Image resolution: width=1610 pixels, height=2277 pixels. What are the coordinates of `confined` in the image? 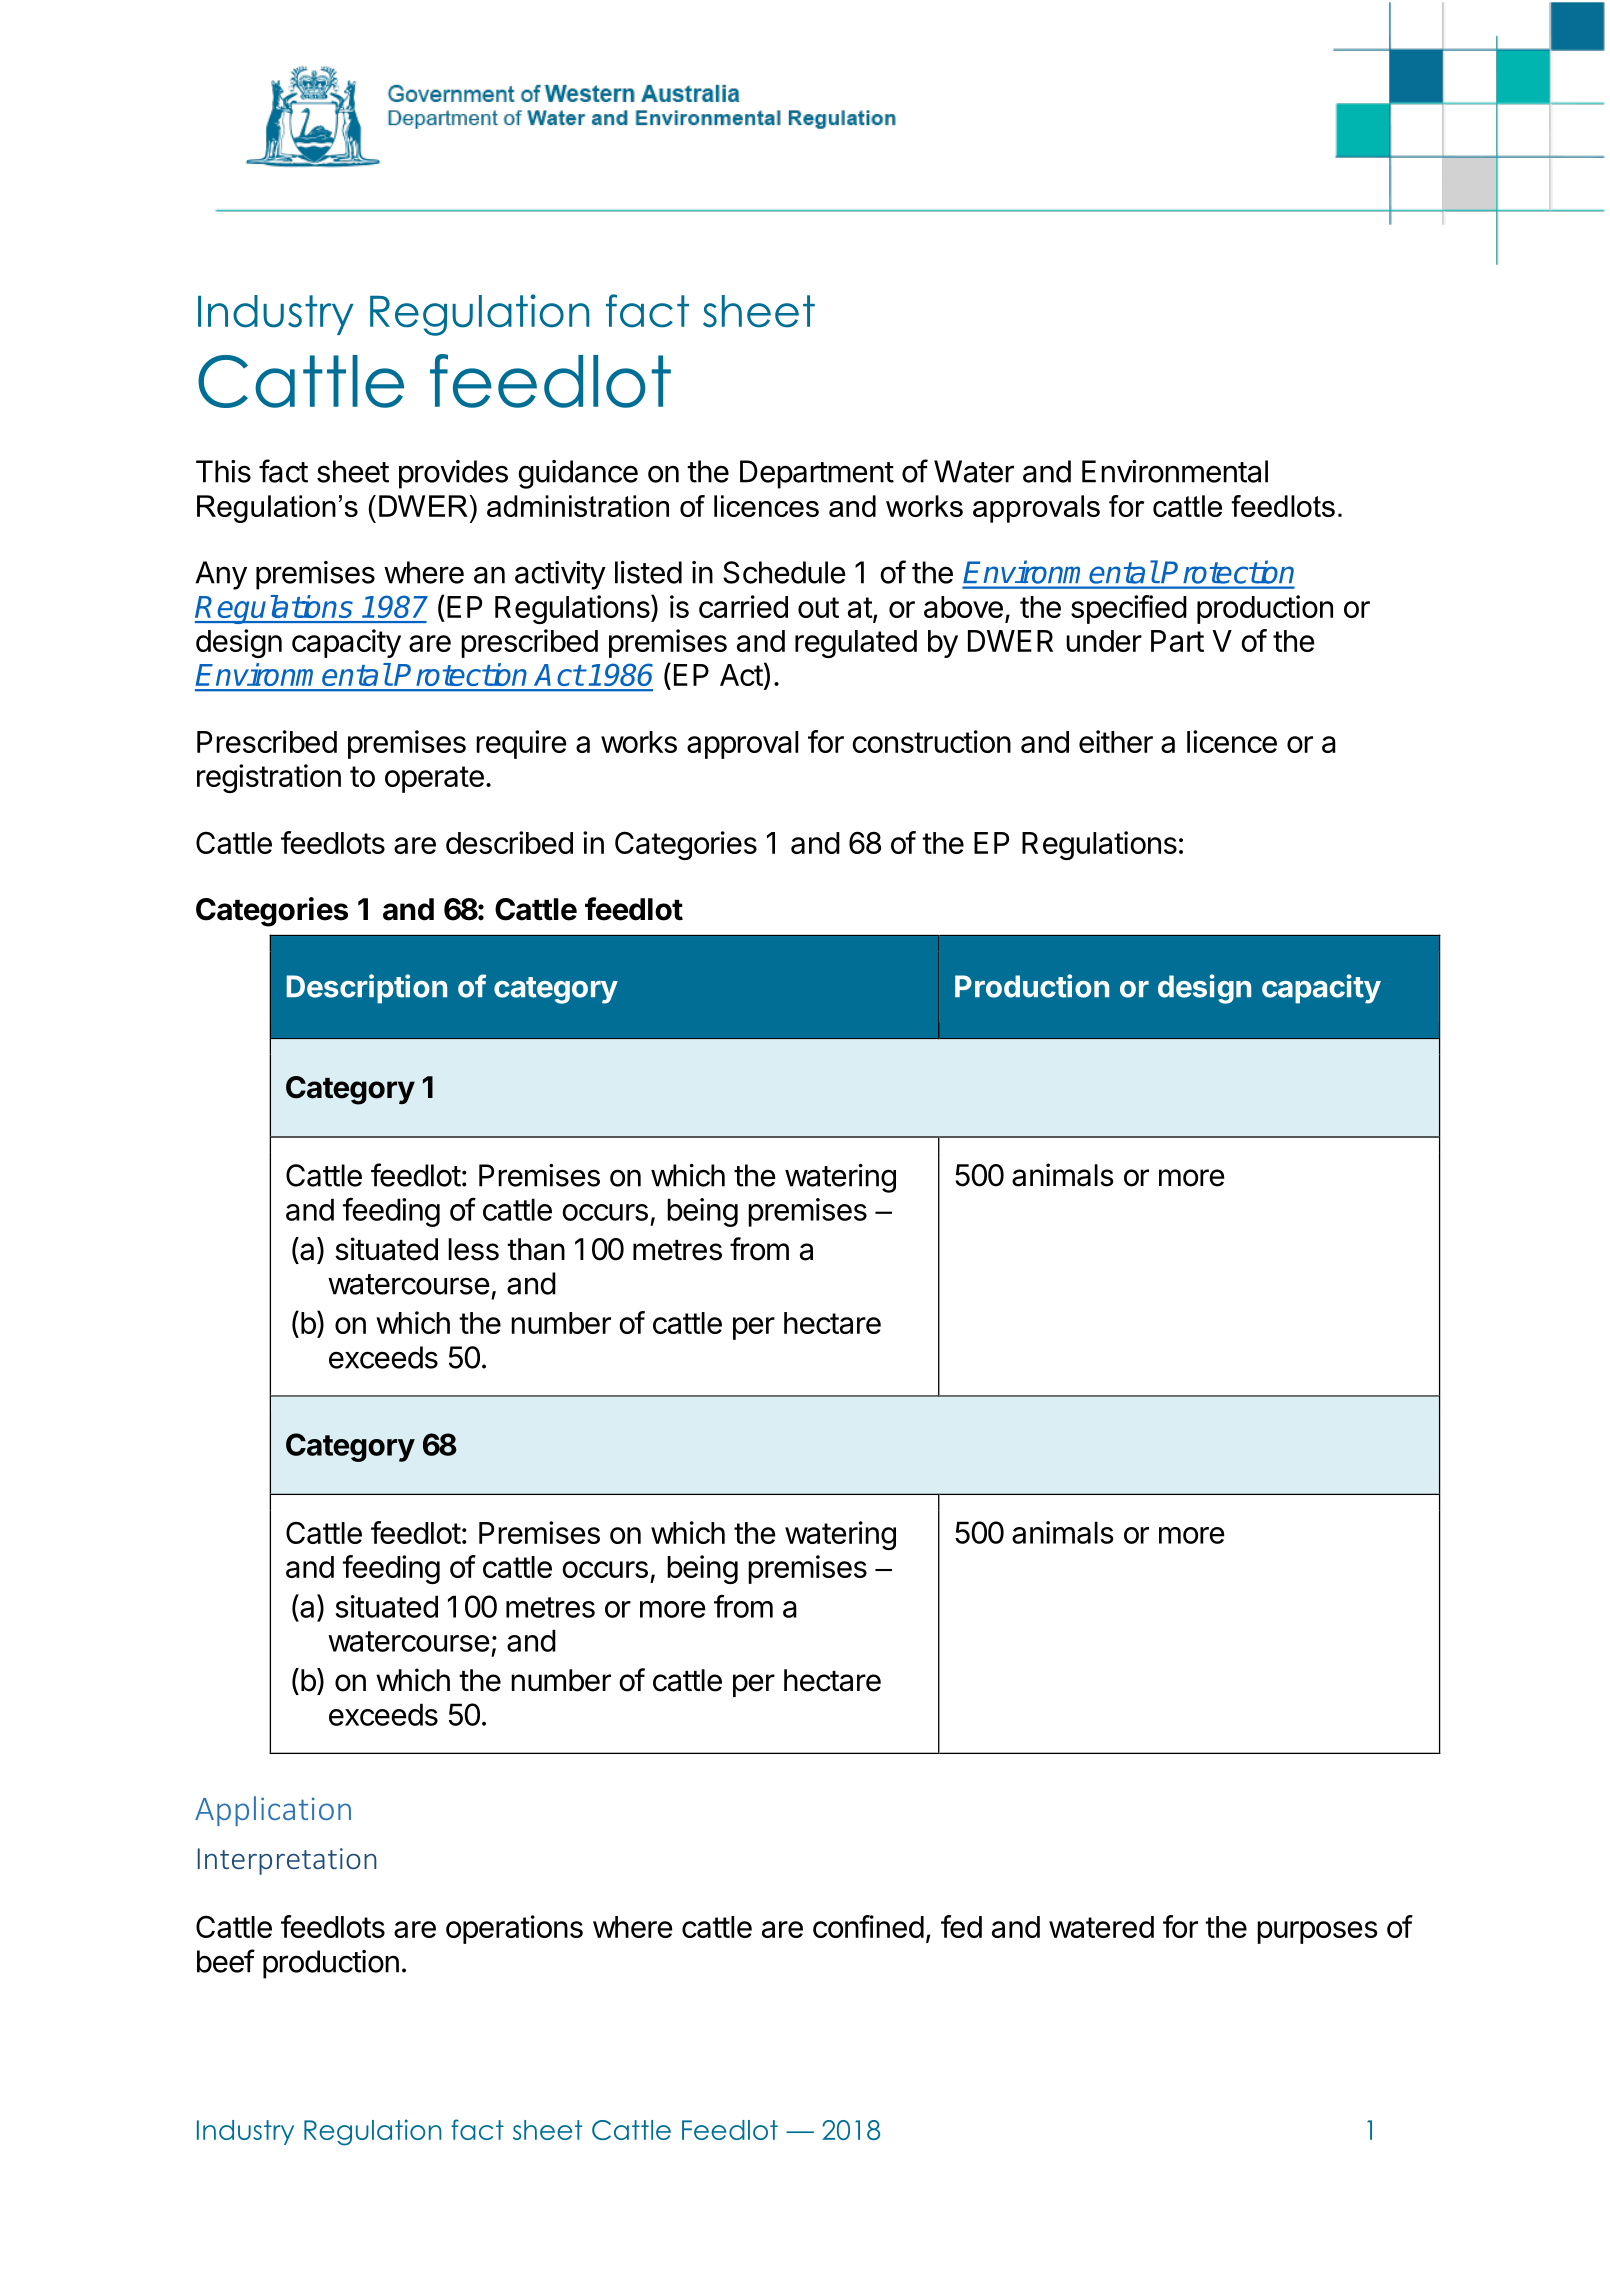 It's located at (868, 1926).
